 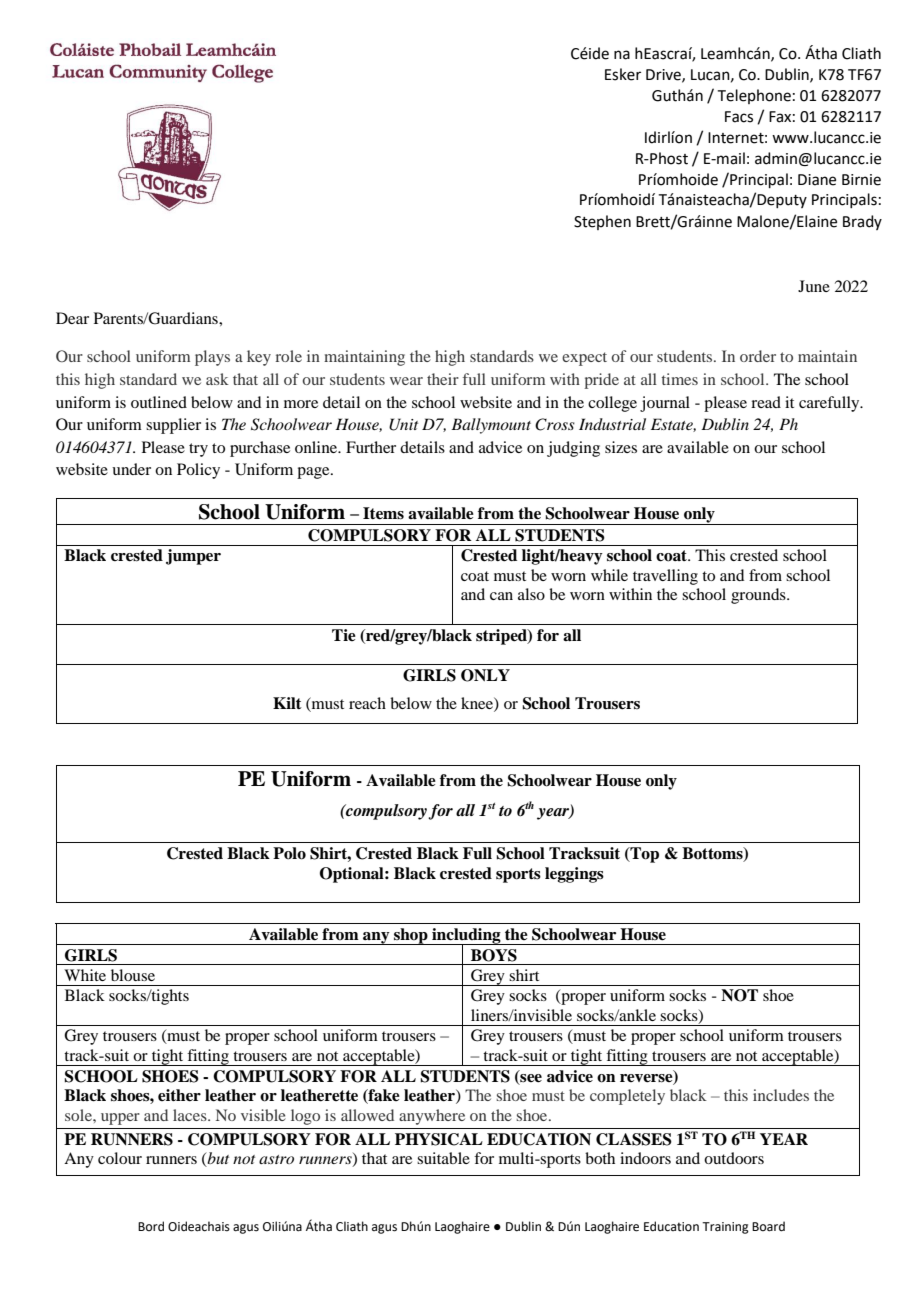 What do you see at coordinates (531, 594) in the page?
I see `also` at bounding box center [531, 594].
